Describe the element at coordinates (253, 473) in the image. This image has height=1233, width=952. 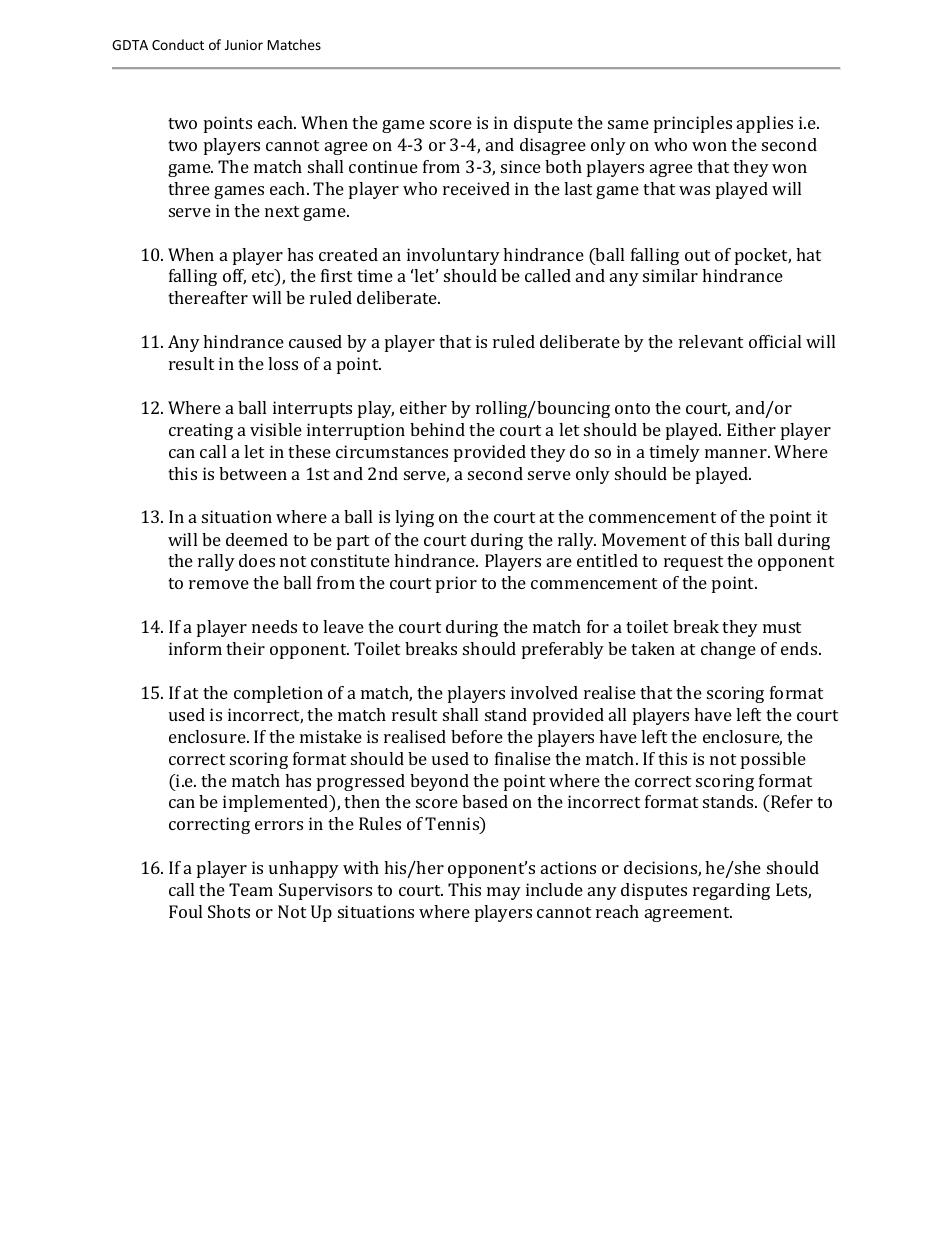
I see `between` at that location.
